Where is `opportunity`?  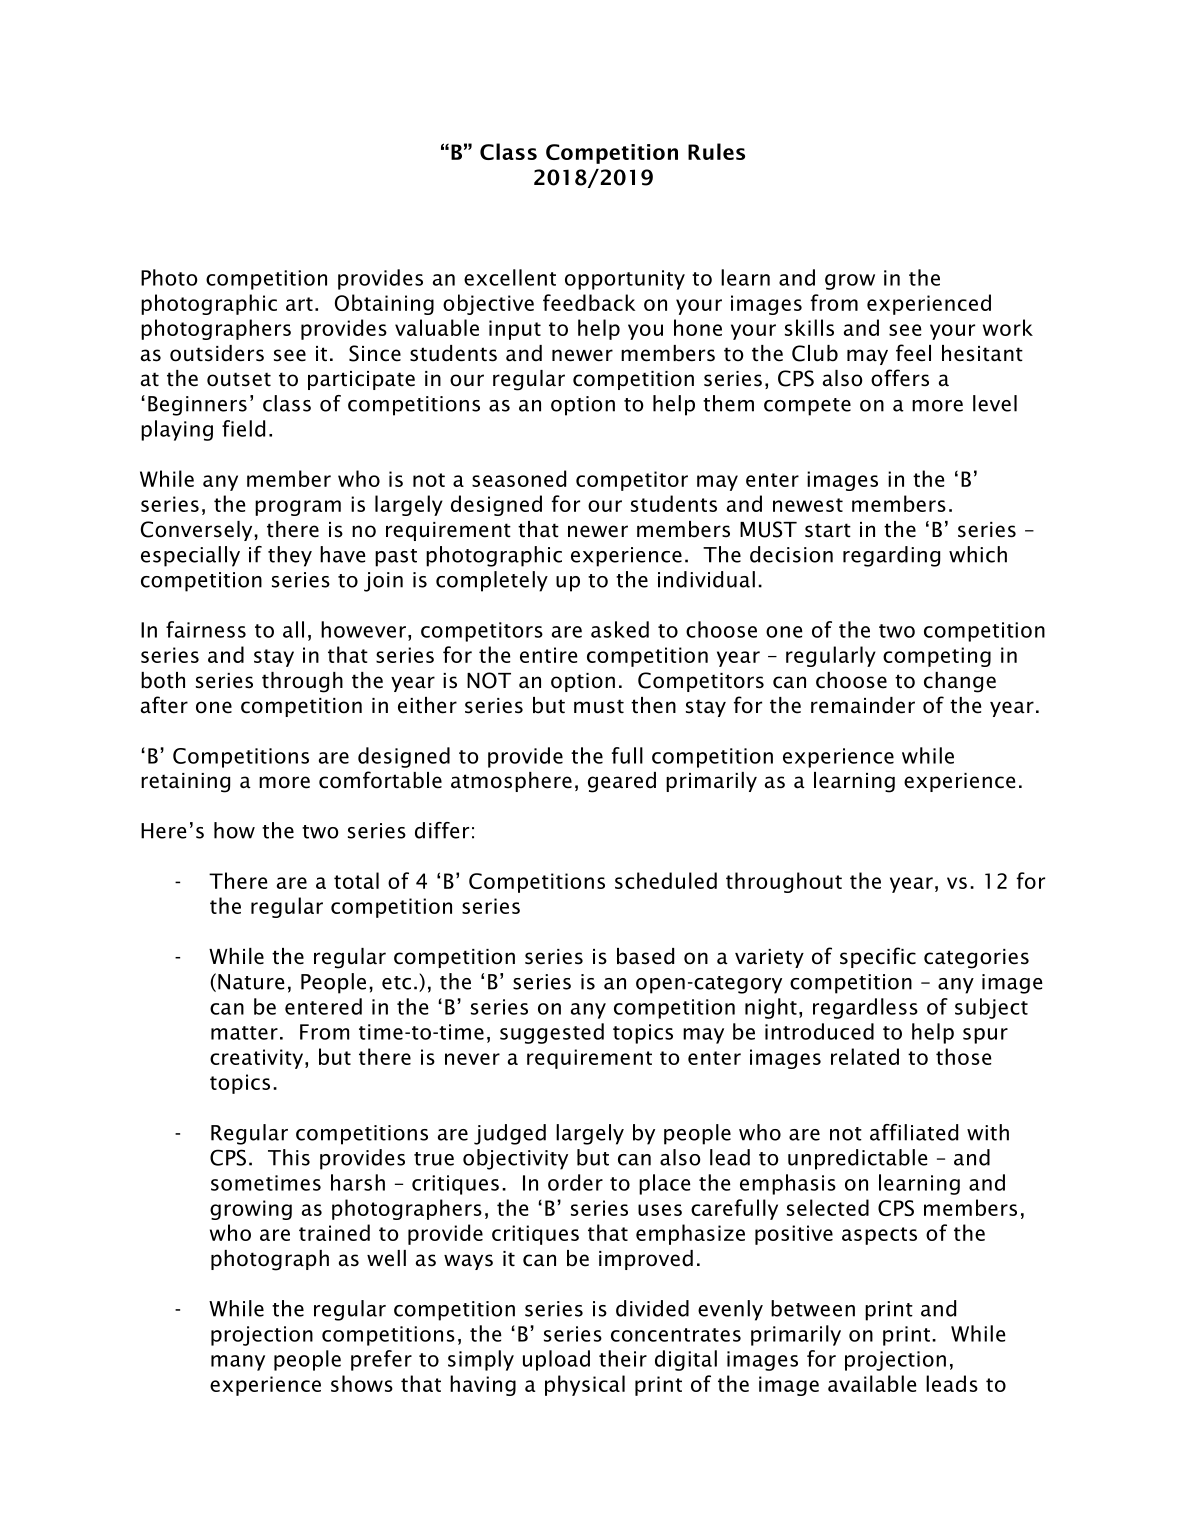
opportunity is located at coordinates (625, 280).
